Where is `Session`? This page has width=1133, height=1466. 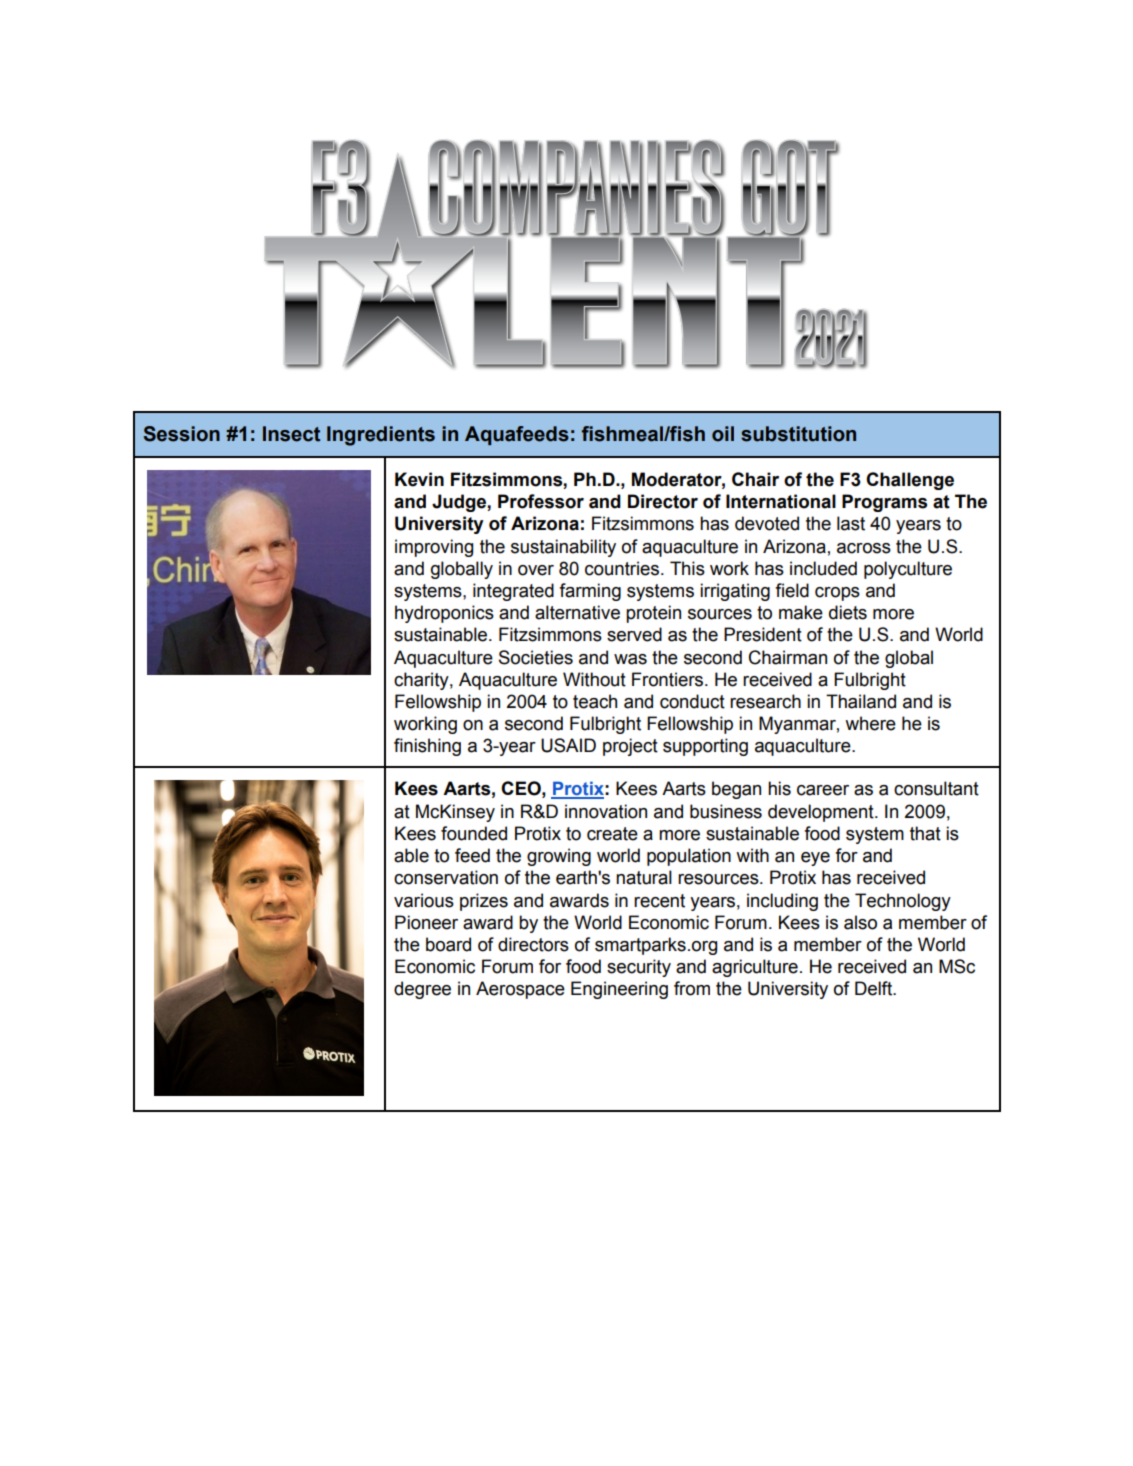
Session is located at coordinates (181, 434).
